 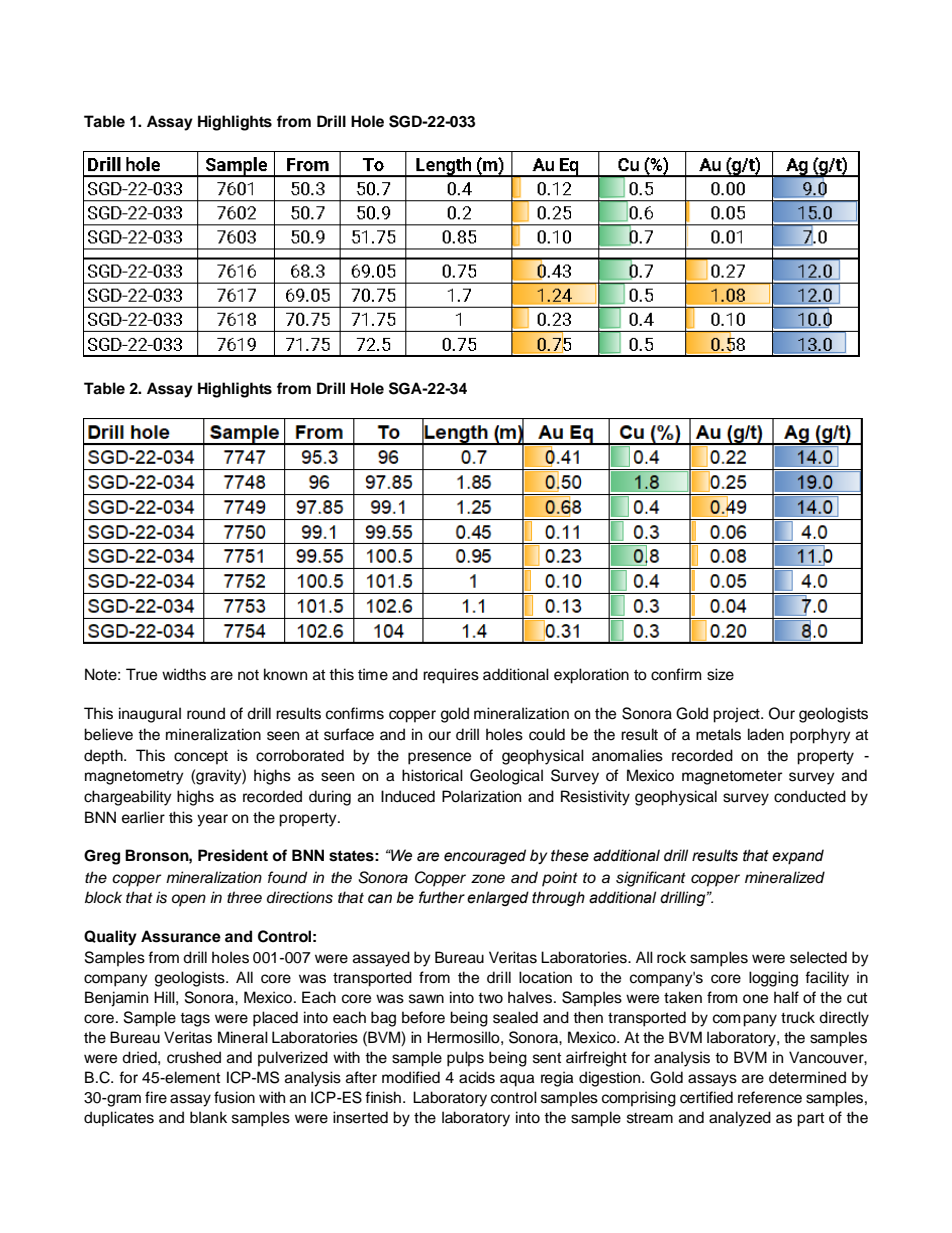 What do you see at coordinates (770, 1097) in the page?
I see `reference` at bounding box center [770, 1097].
